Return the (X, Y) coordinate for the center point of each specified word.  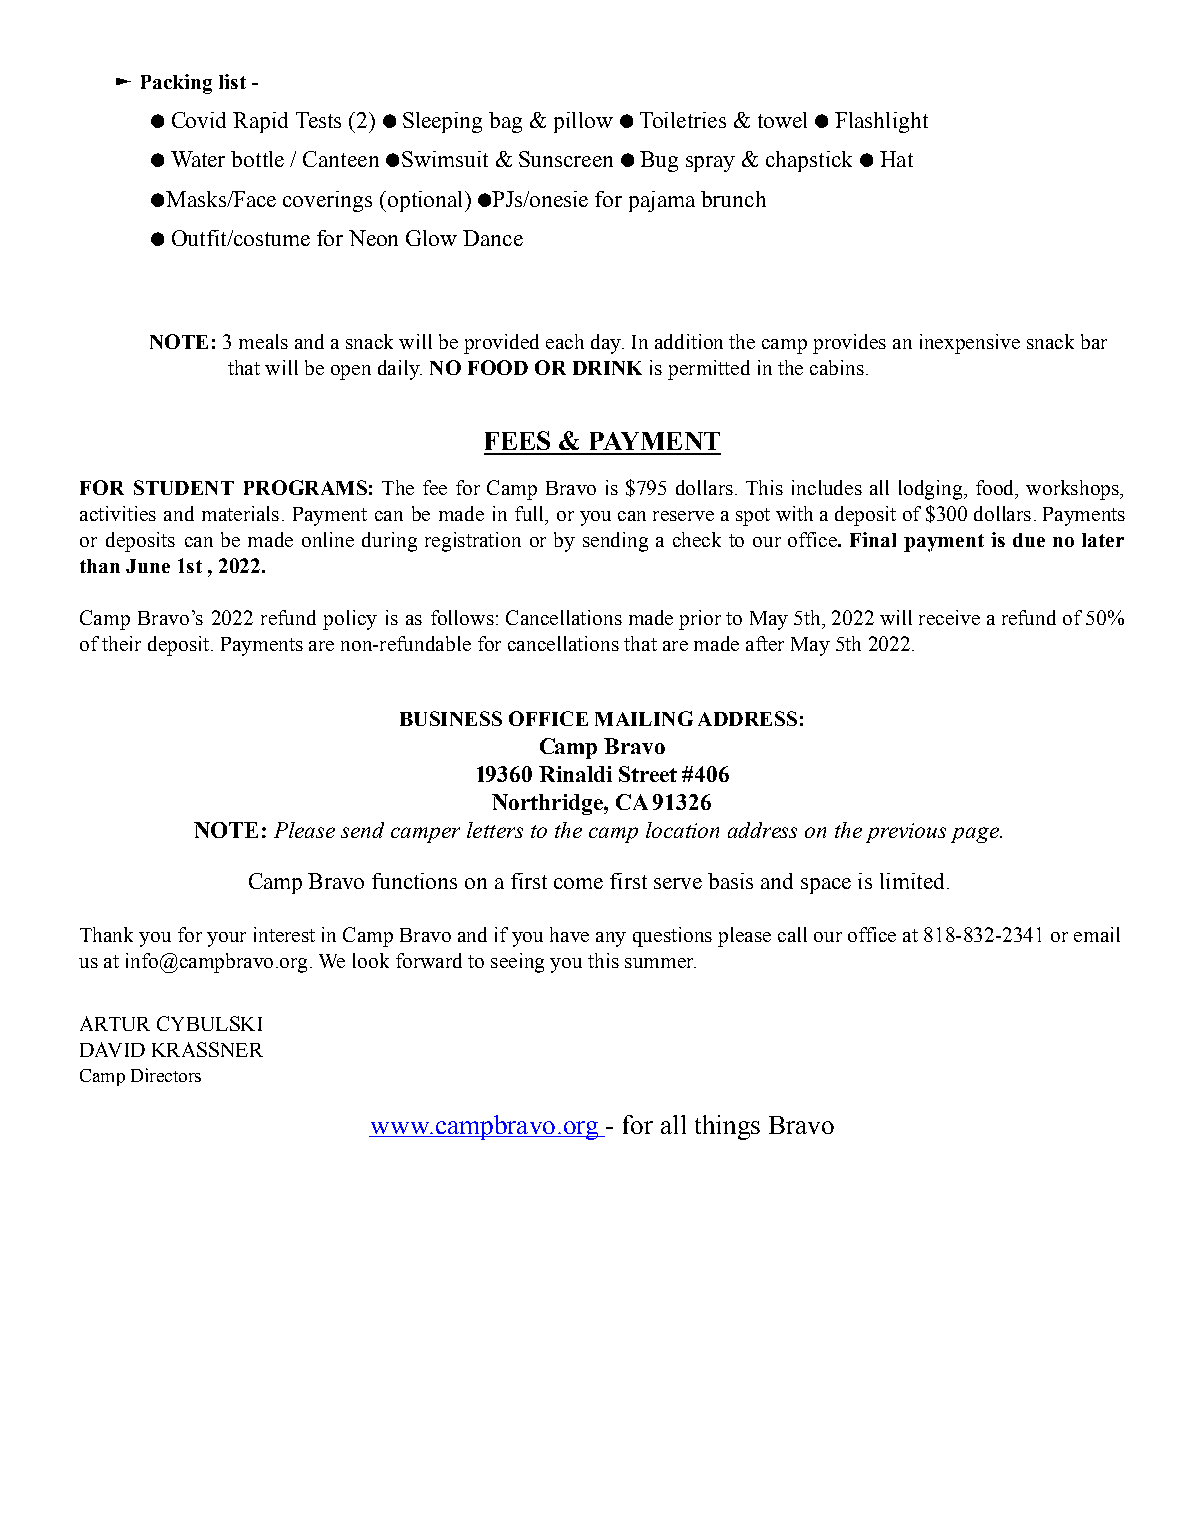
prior (700, 620)
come (578, 883)
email (1097, 934)
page (976, 835)
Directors (166, 1075)
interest (284, 934)
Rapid (260, 122)
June (148, 566)
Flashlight (881, 122)
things (727, 1127)
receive (949, 617)
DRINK (607, 368)
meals (263, 341)
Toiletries (683, 120)
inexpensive (970, 344)
